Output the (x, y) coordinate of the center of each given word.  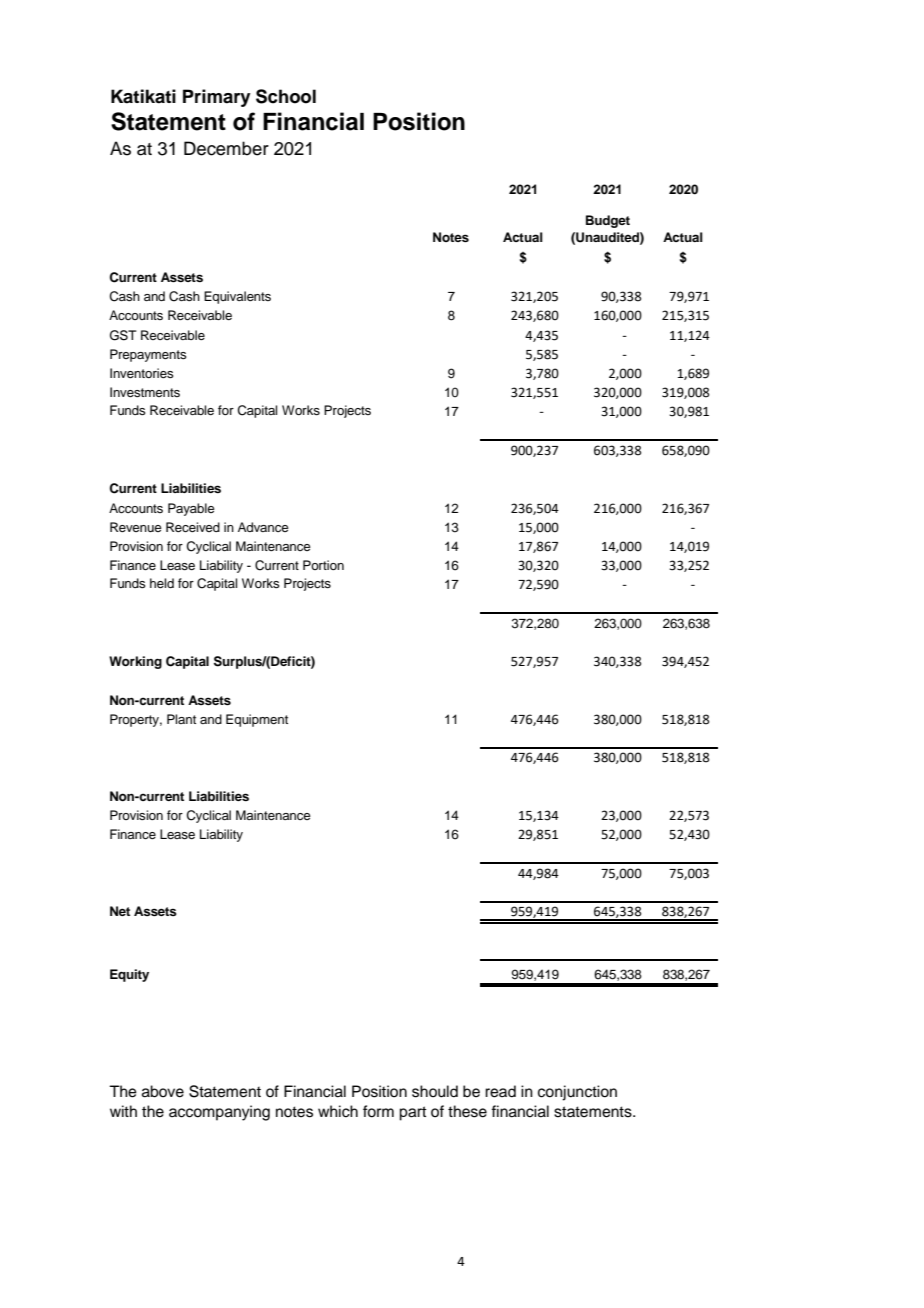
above (163, 1091)
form (378, 1111)
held (162, 583)
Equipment (257, 720)
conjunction (577, 1093)
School (286, 96)
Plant (181, 719)
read (500, 1091)
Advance (263, 527)
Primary (217, 98)
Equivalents (237, 297)
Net (120, 911)
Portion (323, 565)
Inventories (142, 373)
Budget (608, 221)
